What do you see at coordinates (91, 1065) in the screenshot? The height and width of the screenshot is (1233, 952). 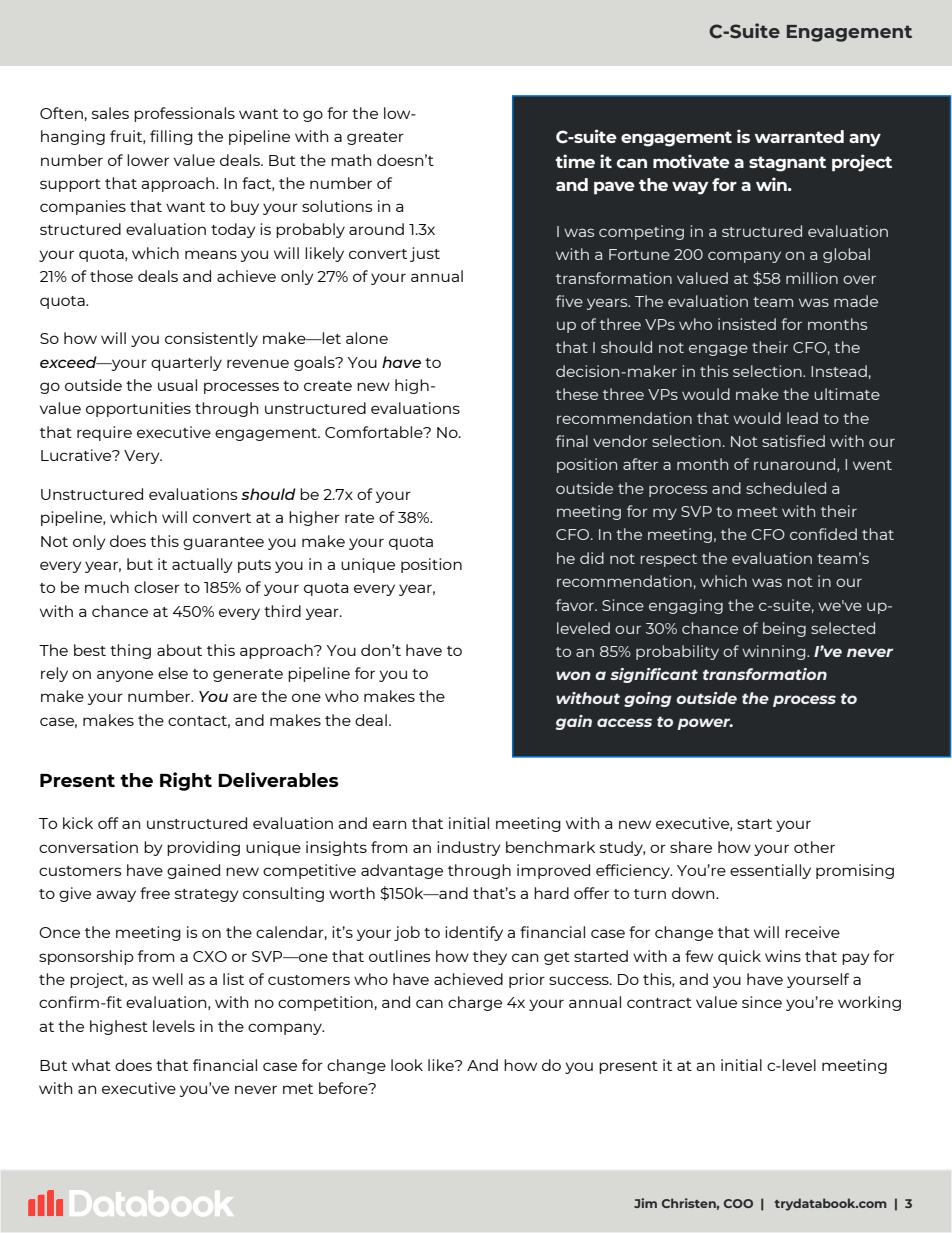 I see `what` at bounding box center [91, 1065].
